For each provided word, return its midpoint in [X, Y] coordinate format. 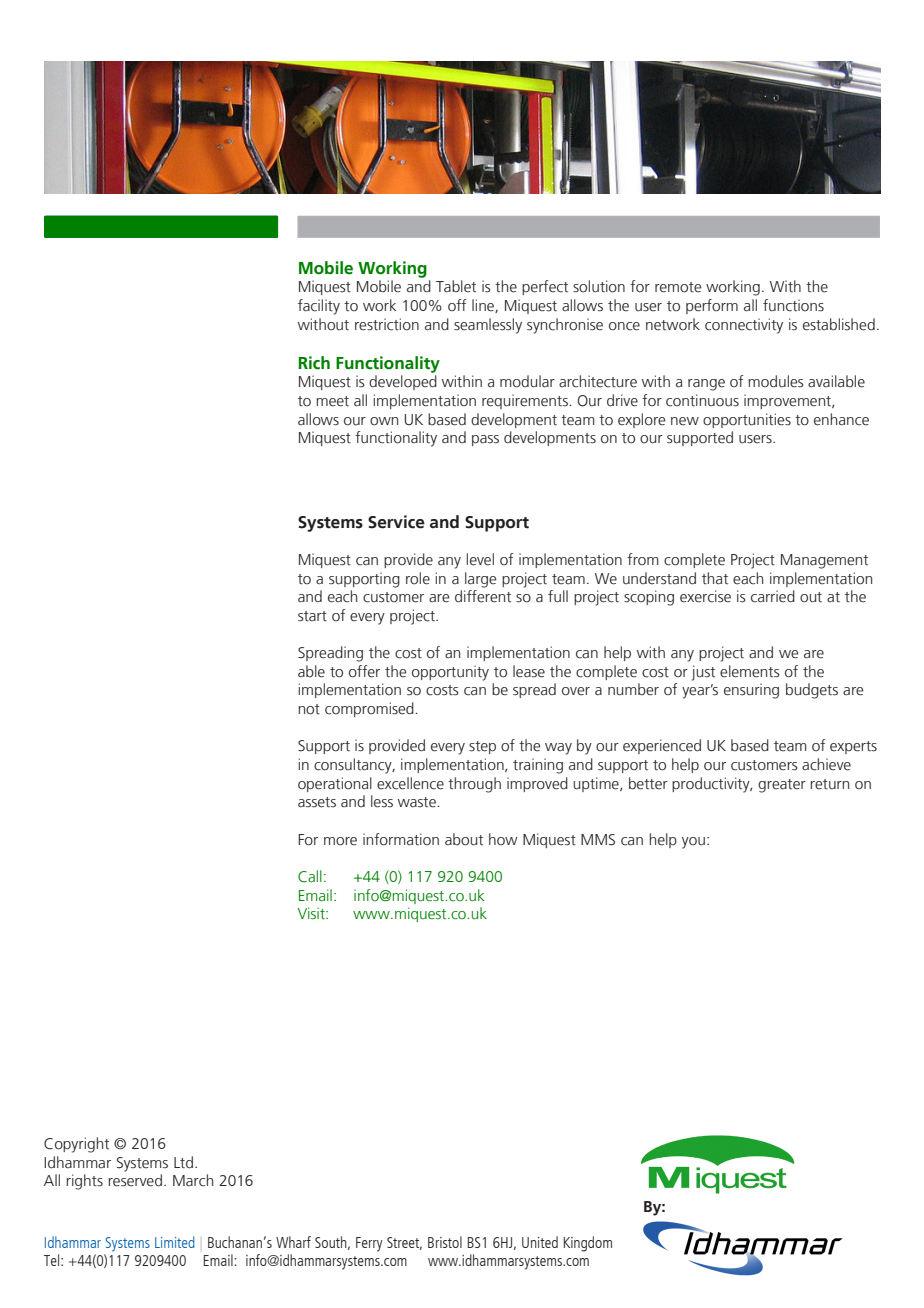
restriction [387, 324]
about [464, 839]
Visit [312, 913]
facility [319, 307]
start [312, 616]
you [693, 843]
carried [773, 596]
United [540, 1242]
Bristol [445, 1242]
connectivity [744, 326]
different [483, 596]
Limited [175, 1242]
